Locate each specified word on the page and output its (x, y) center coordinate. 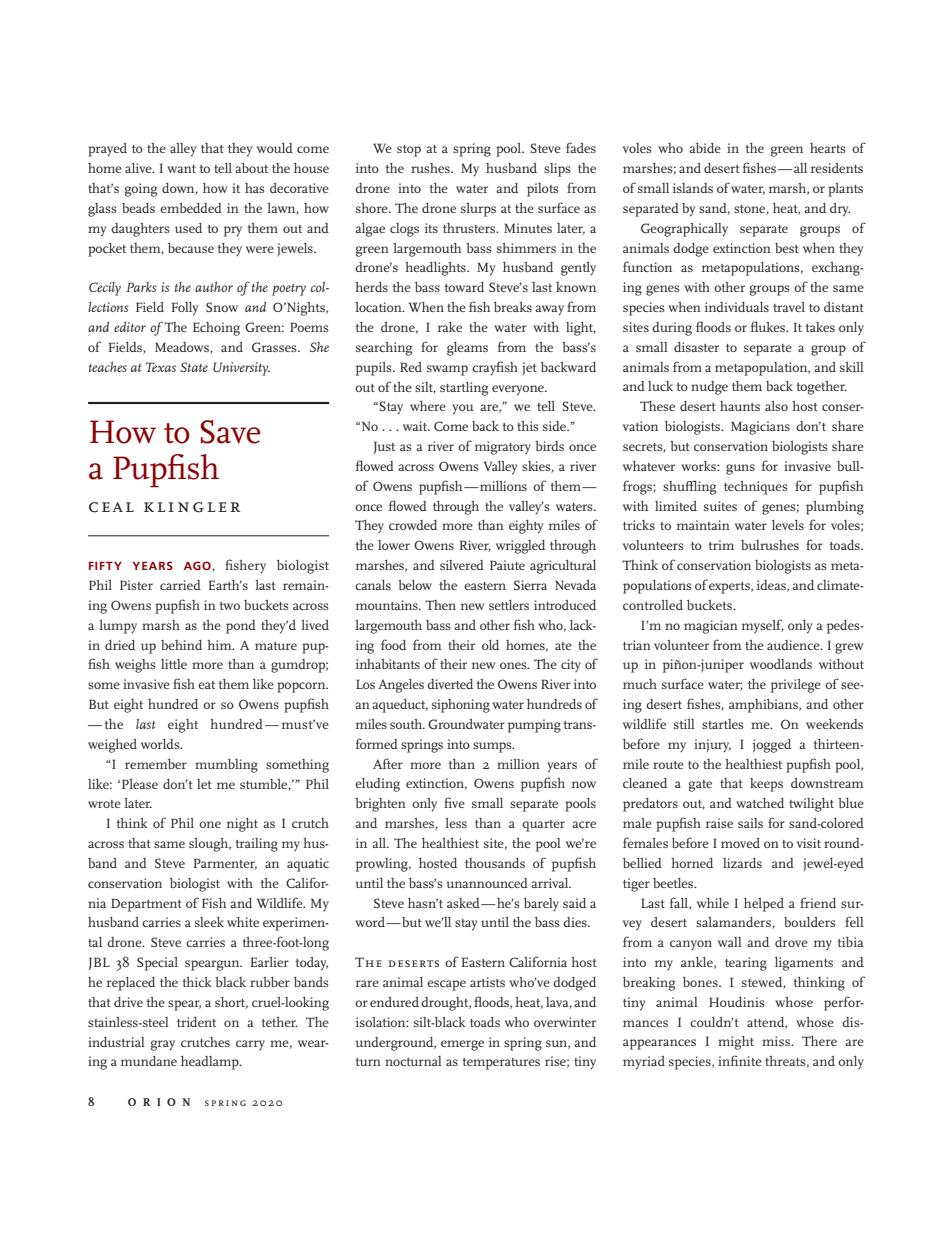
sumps (493, 747)
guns (740, 469)
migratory (503, 448)
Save (230, 432)
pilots (543, 190)
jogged (772, 746)
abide (705, 148)
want (181, 169)
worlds (161, 744)
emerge (462, 1045)
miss (777, 1041)
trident (196, 1022)
